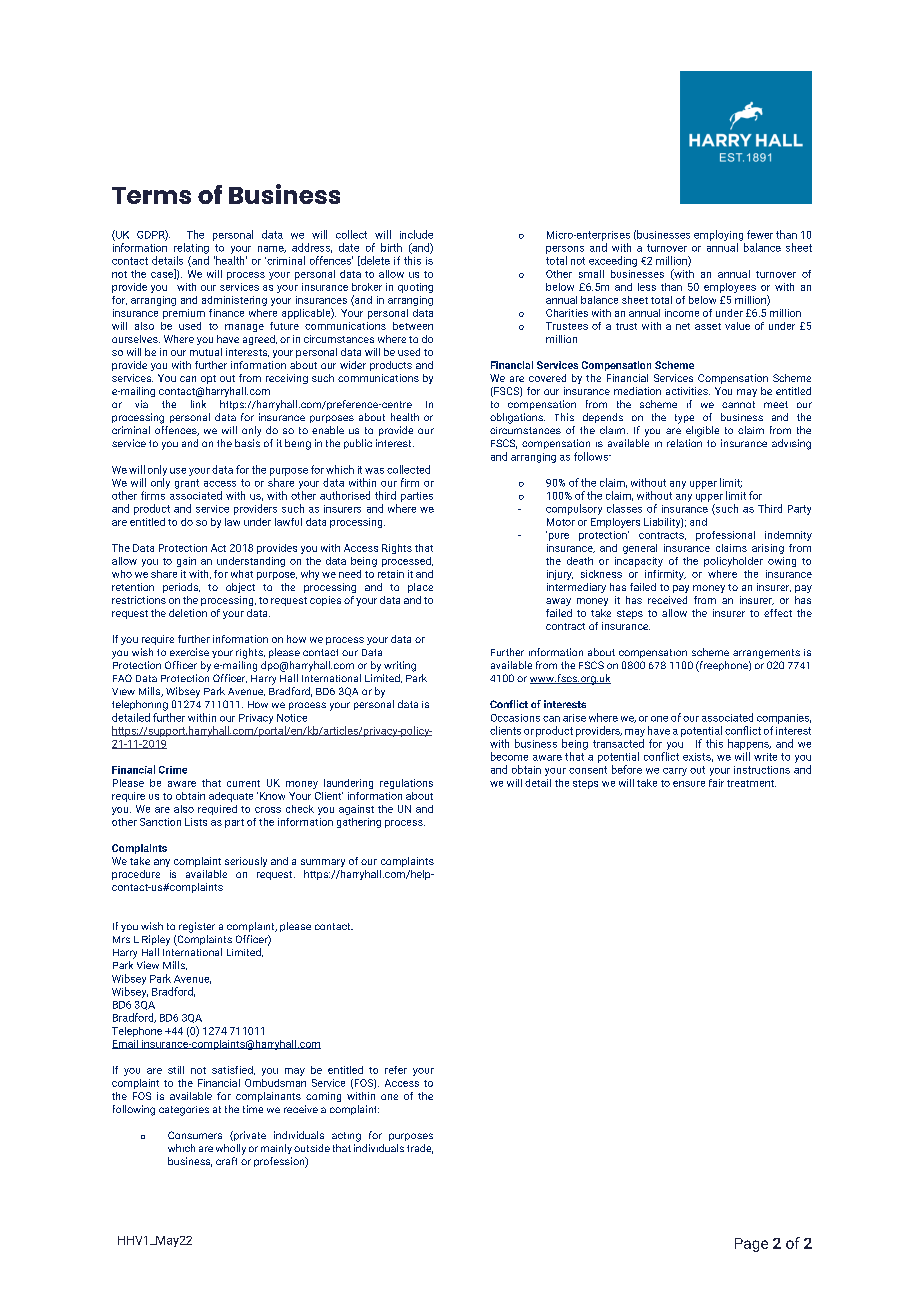  I want to click on seriously, so click(246, 862).
